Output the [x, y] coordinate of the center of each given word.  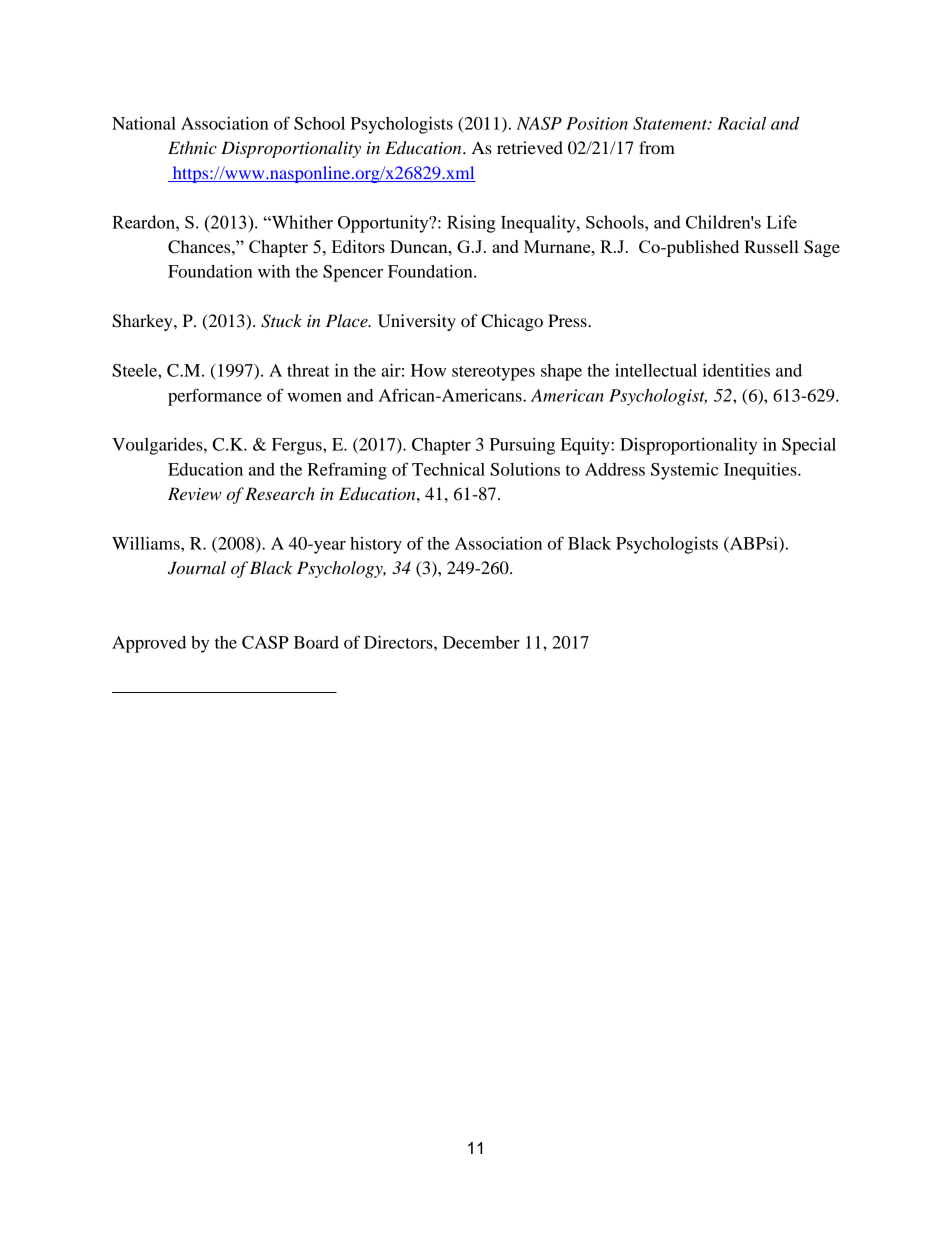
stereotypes [493, 373]
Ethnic [192, 147]
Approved [149, 644]
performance [215, 397]
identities [736, 370]
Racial [741, 123]
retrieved [530, 147]
